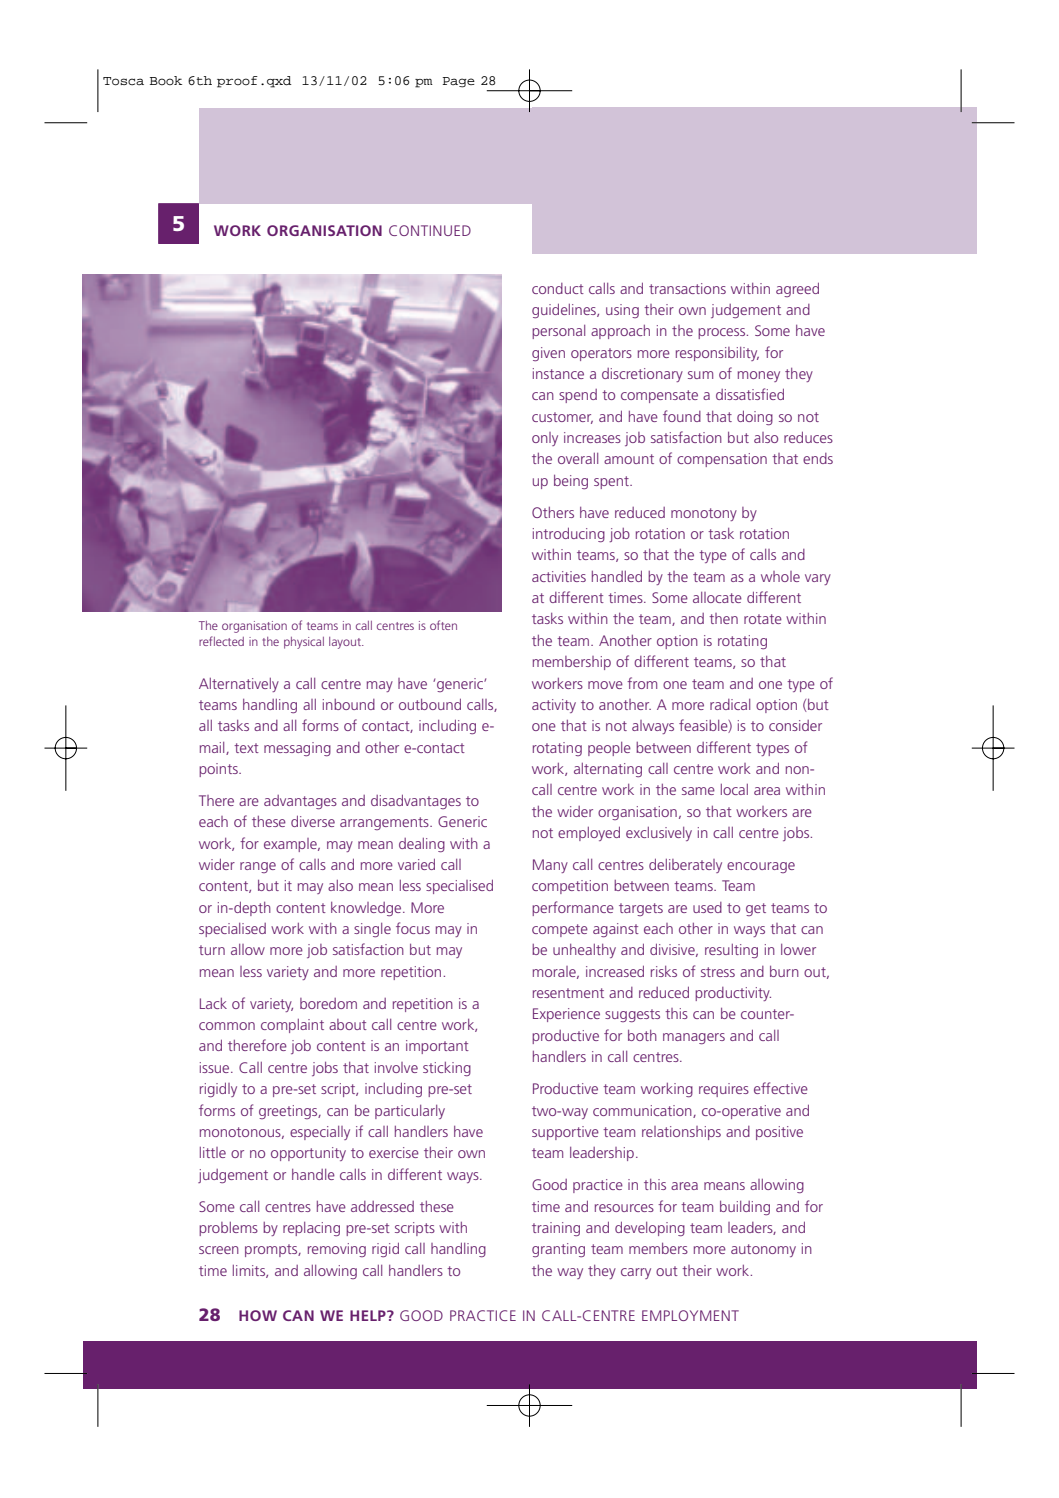  What do you see at coordinates (219, 1250) in the document?
I see `screen` at bounding box center [219, 1250].
